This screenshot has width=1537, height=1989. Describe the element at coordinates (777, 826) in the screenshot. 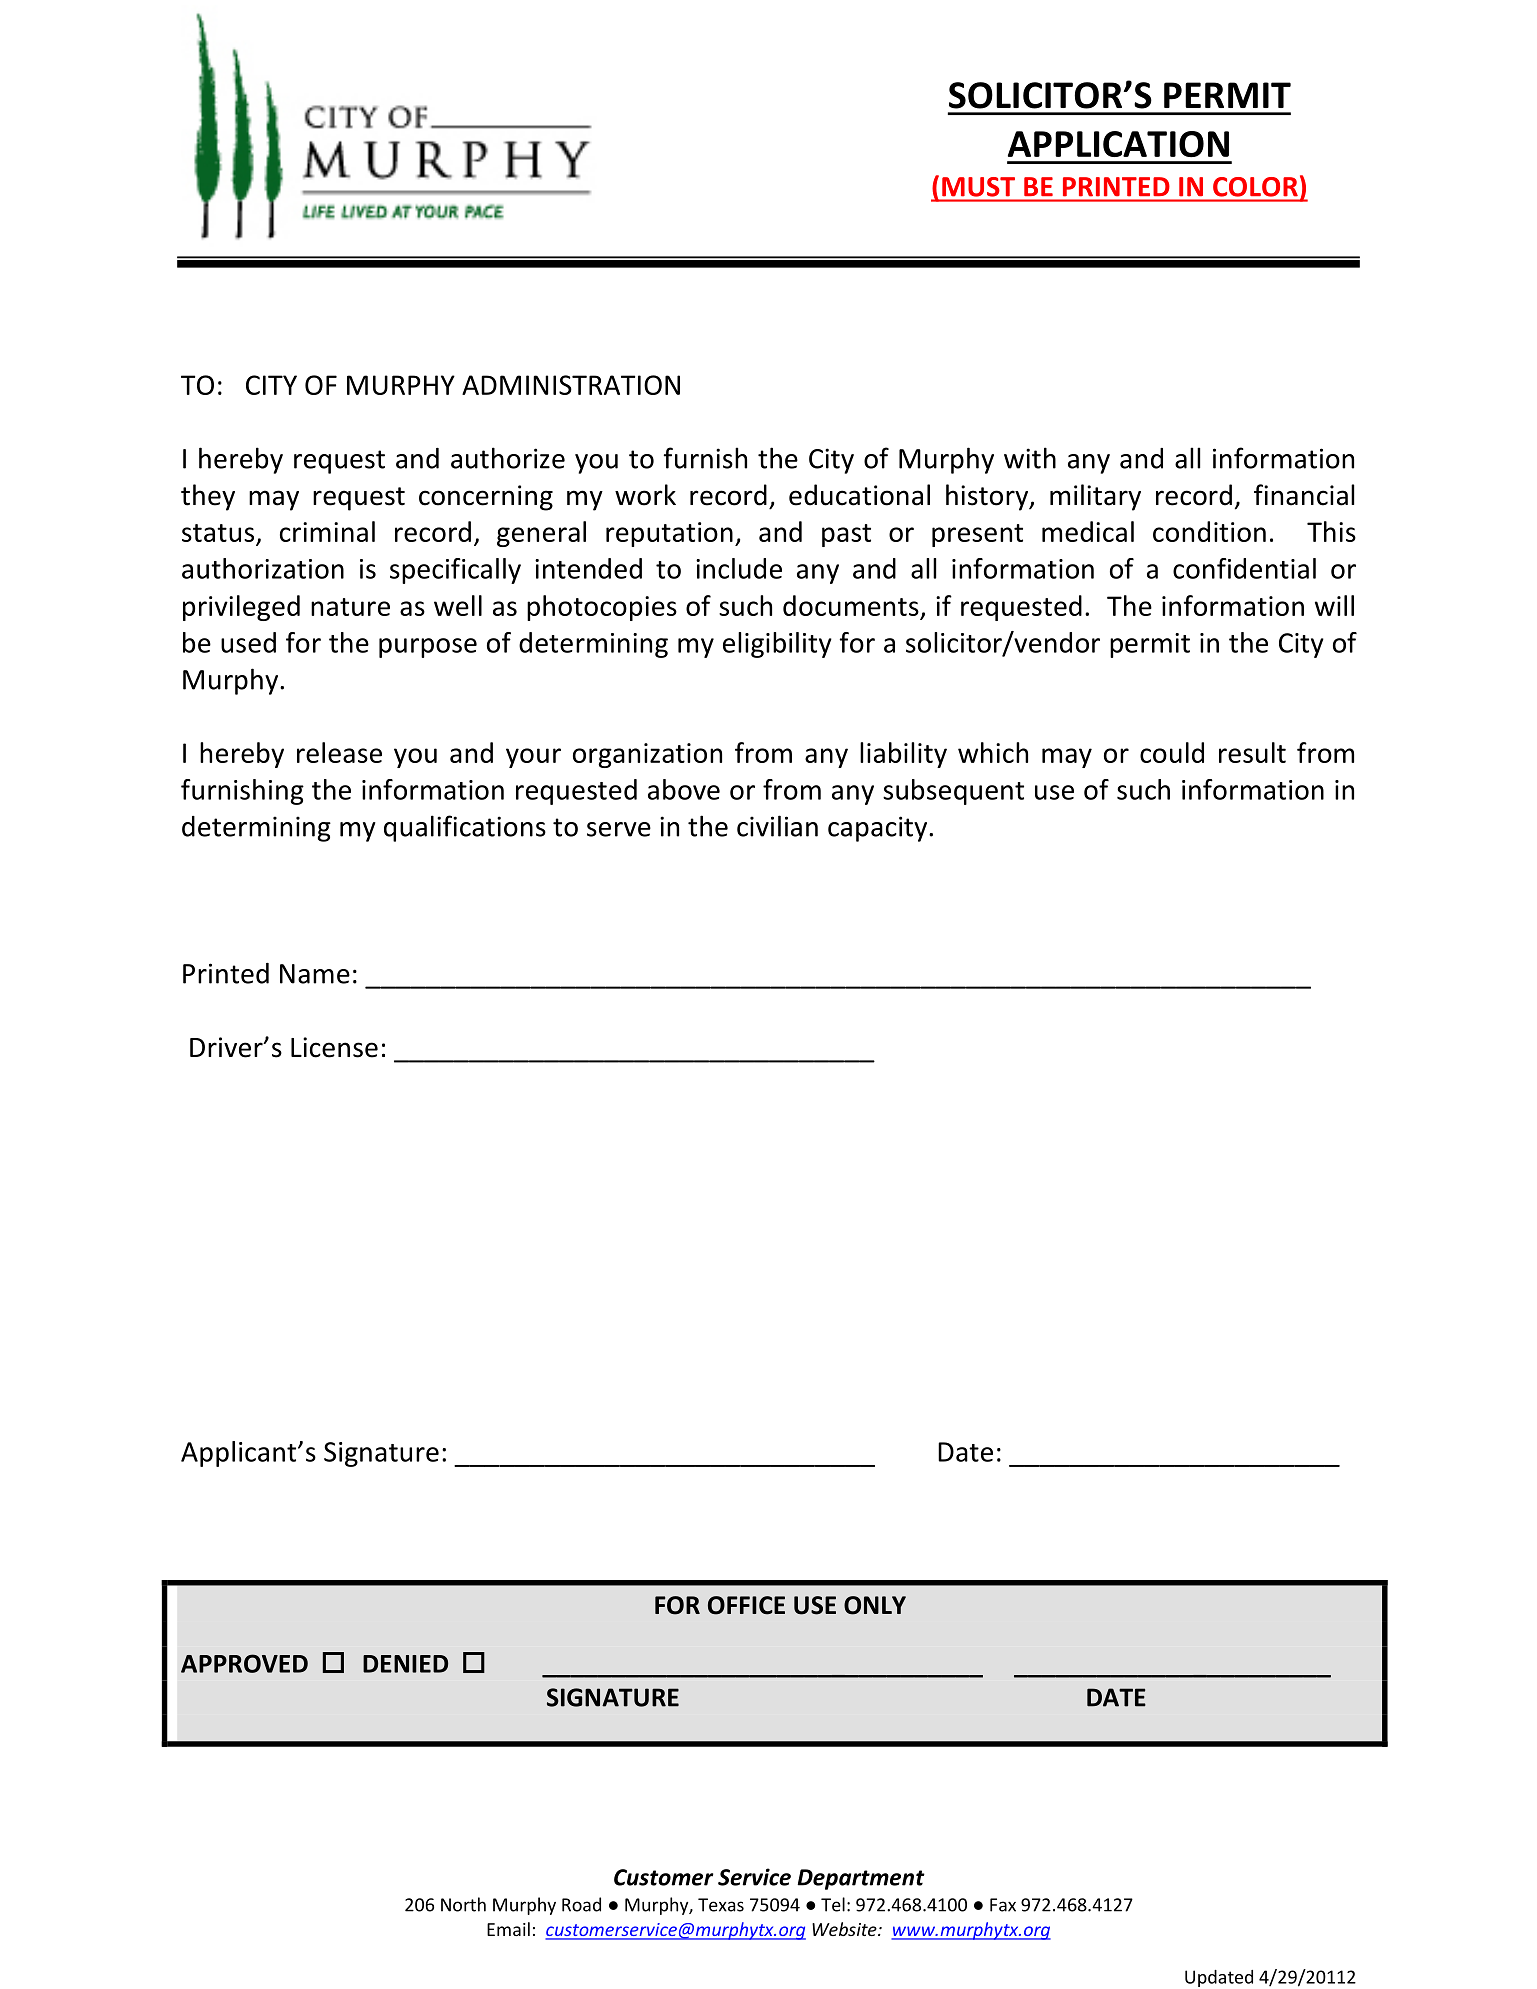

I see `civilian` at that location.
